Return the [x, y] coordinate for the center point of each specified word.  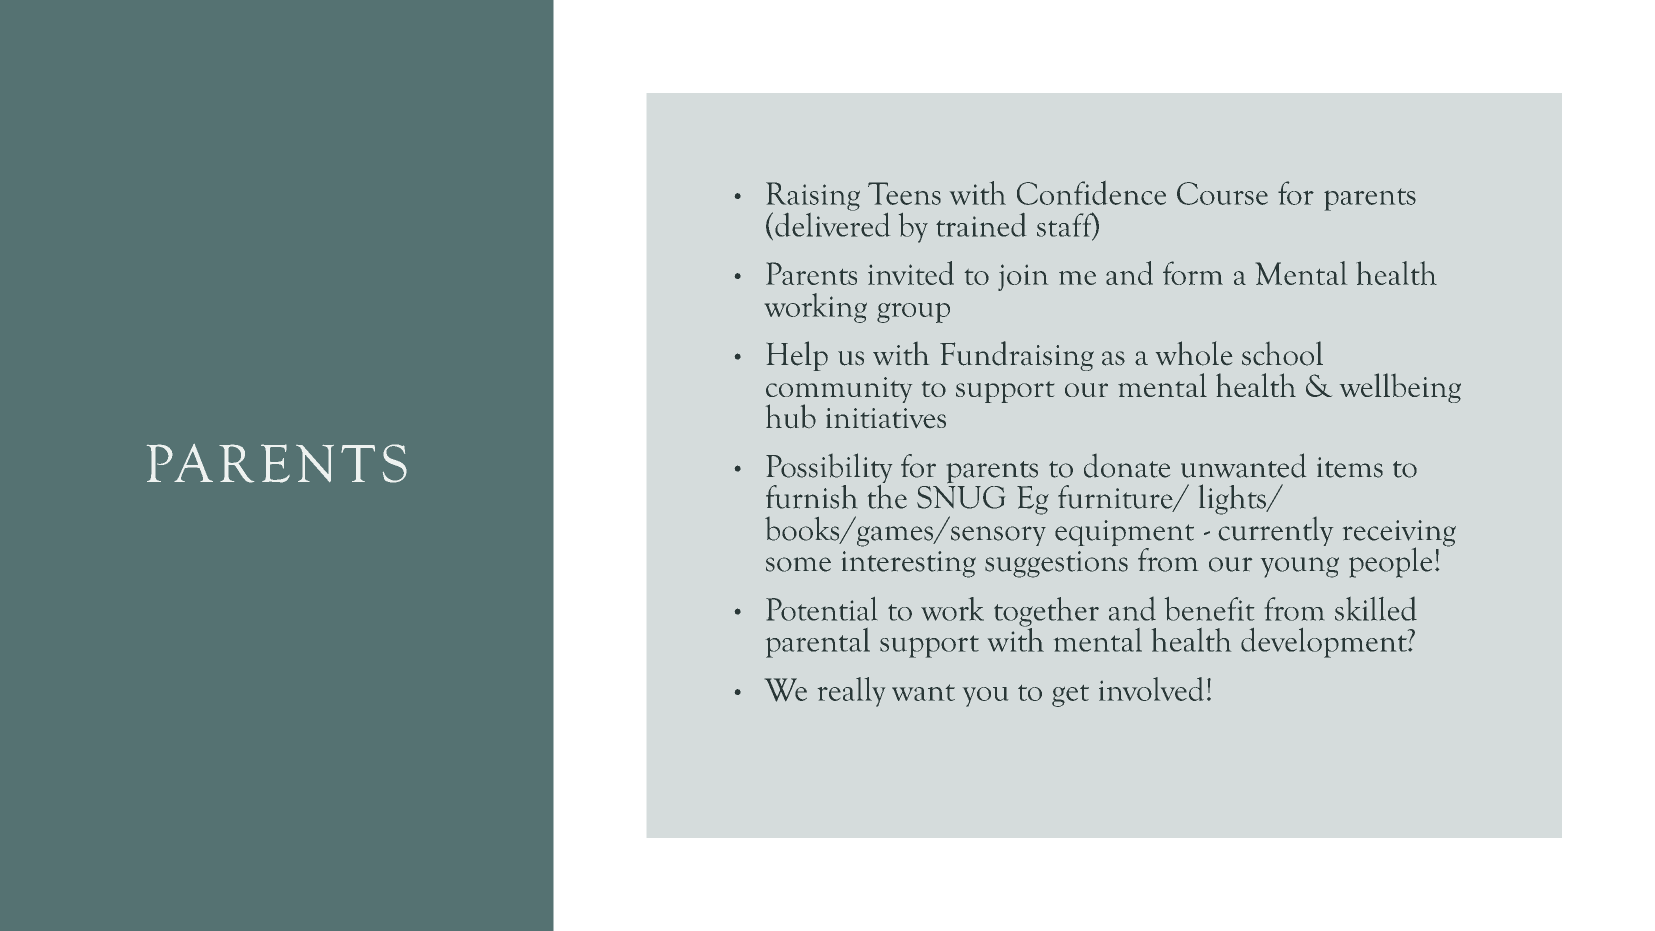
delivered [832, 223]
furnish [811, 497]
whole [1194, 353]
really [851, 692]
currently [1276, 530]
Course [1222, 193]
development [1325, 643]
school [1282, 353]
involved [1151, 689]
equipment [1124, 534]
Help [797, 356]
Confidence [1091, 193]
